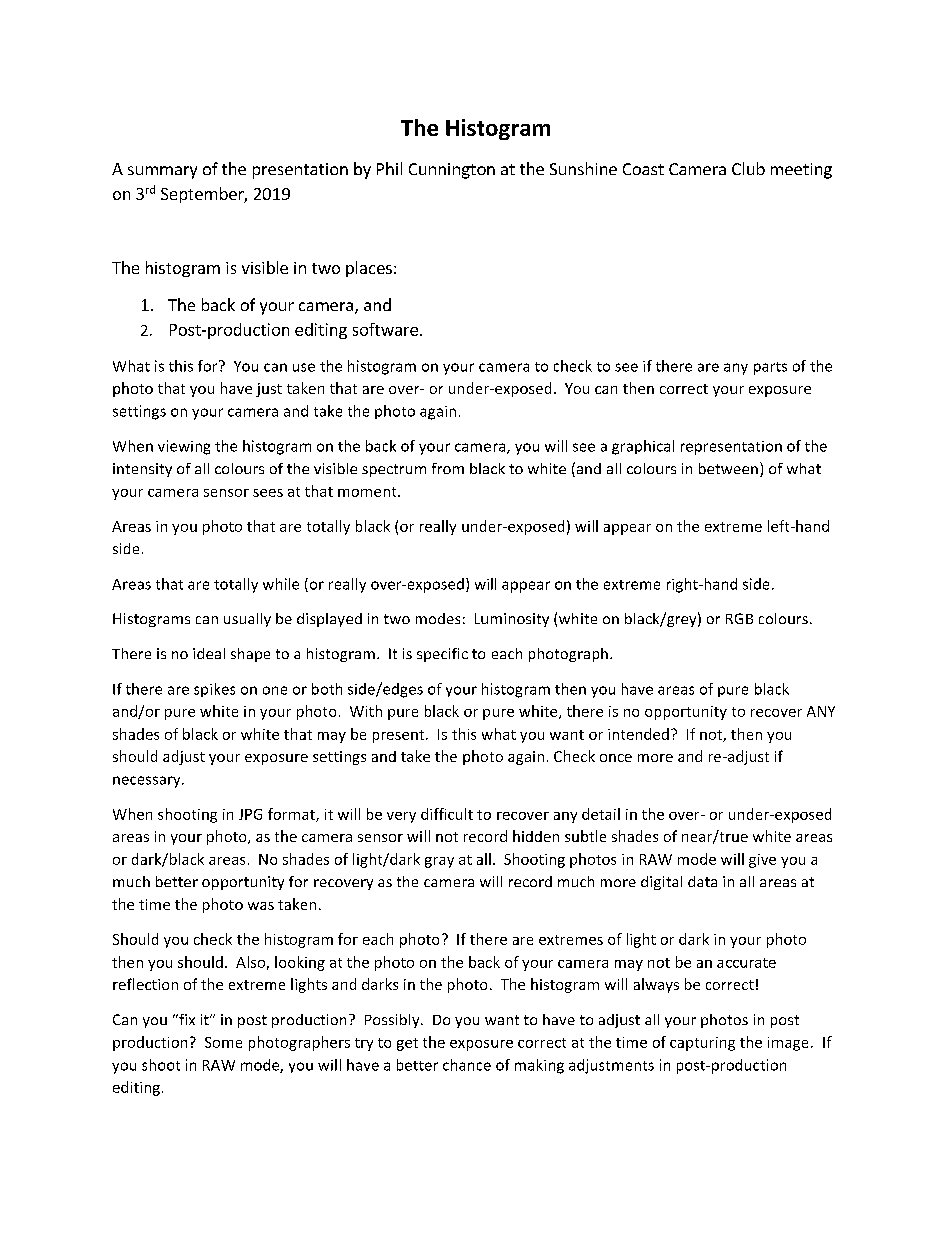 Image resolution: width=952 pixels, height=1233 pixels. I want to click on Club, so click(748, 168).
